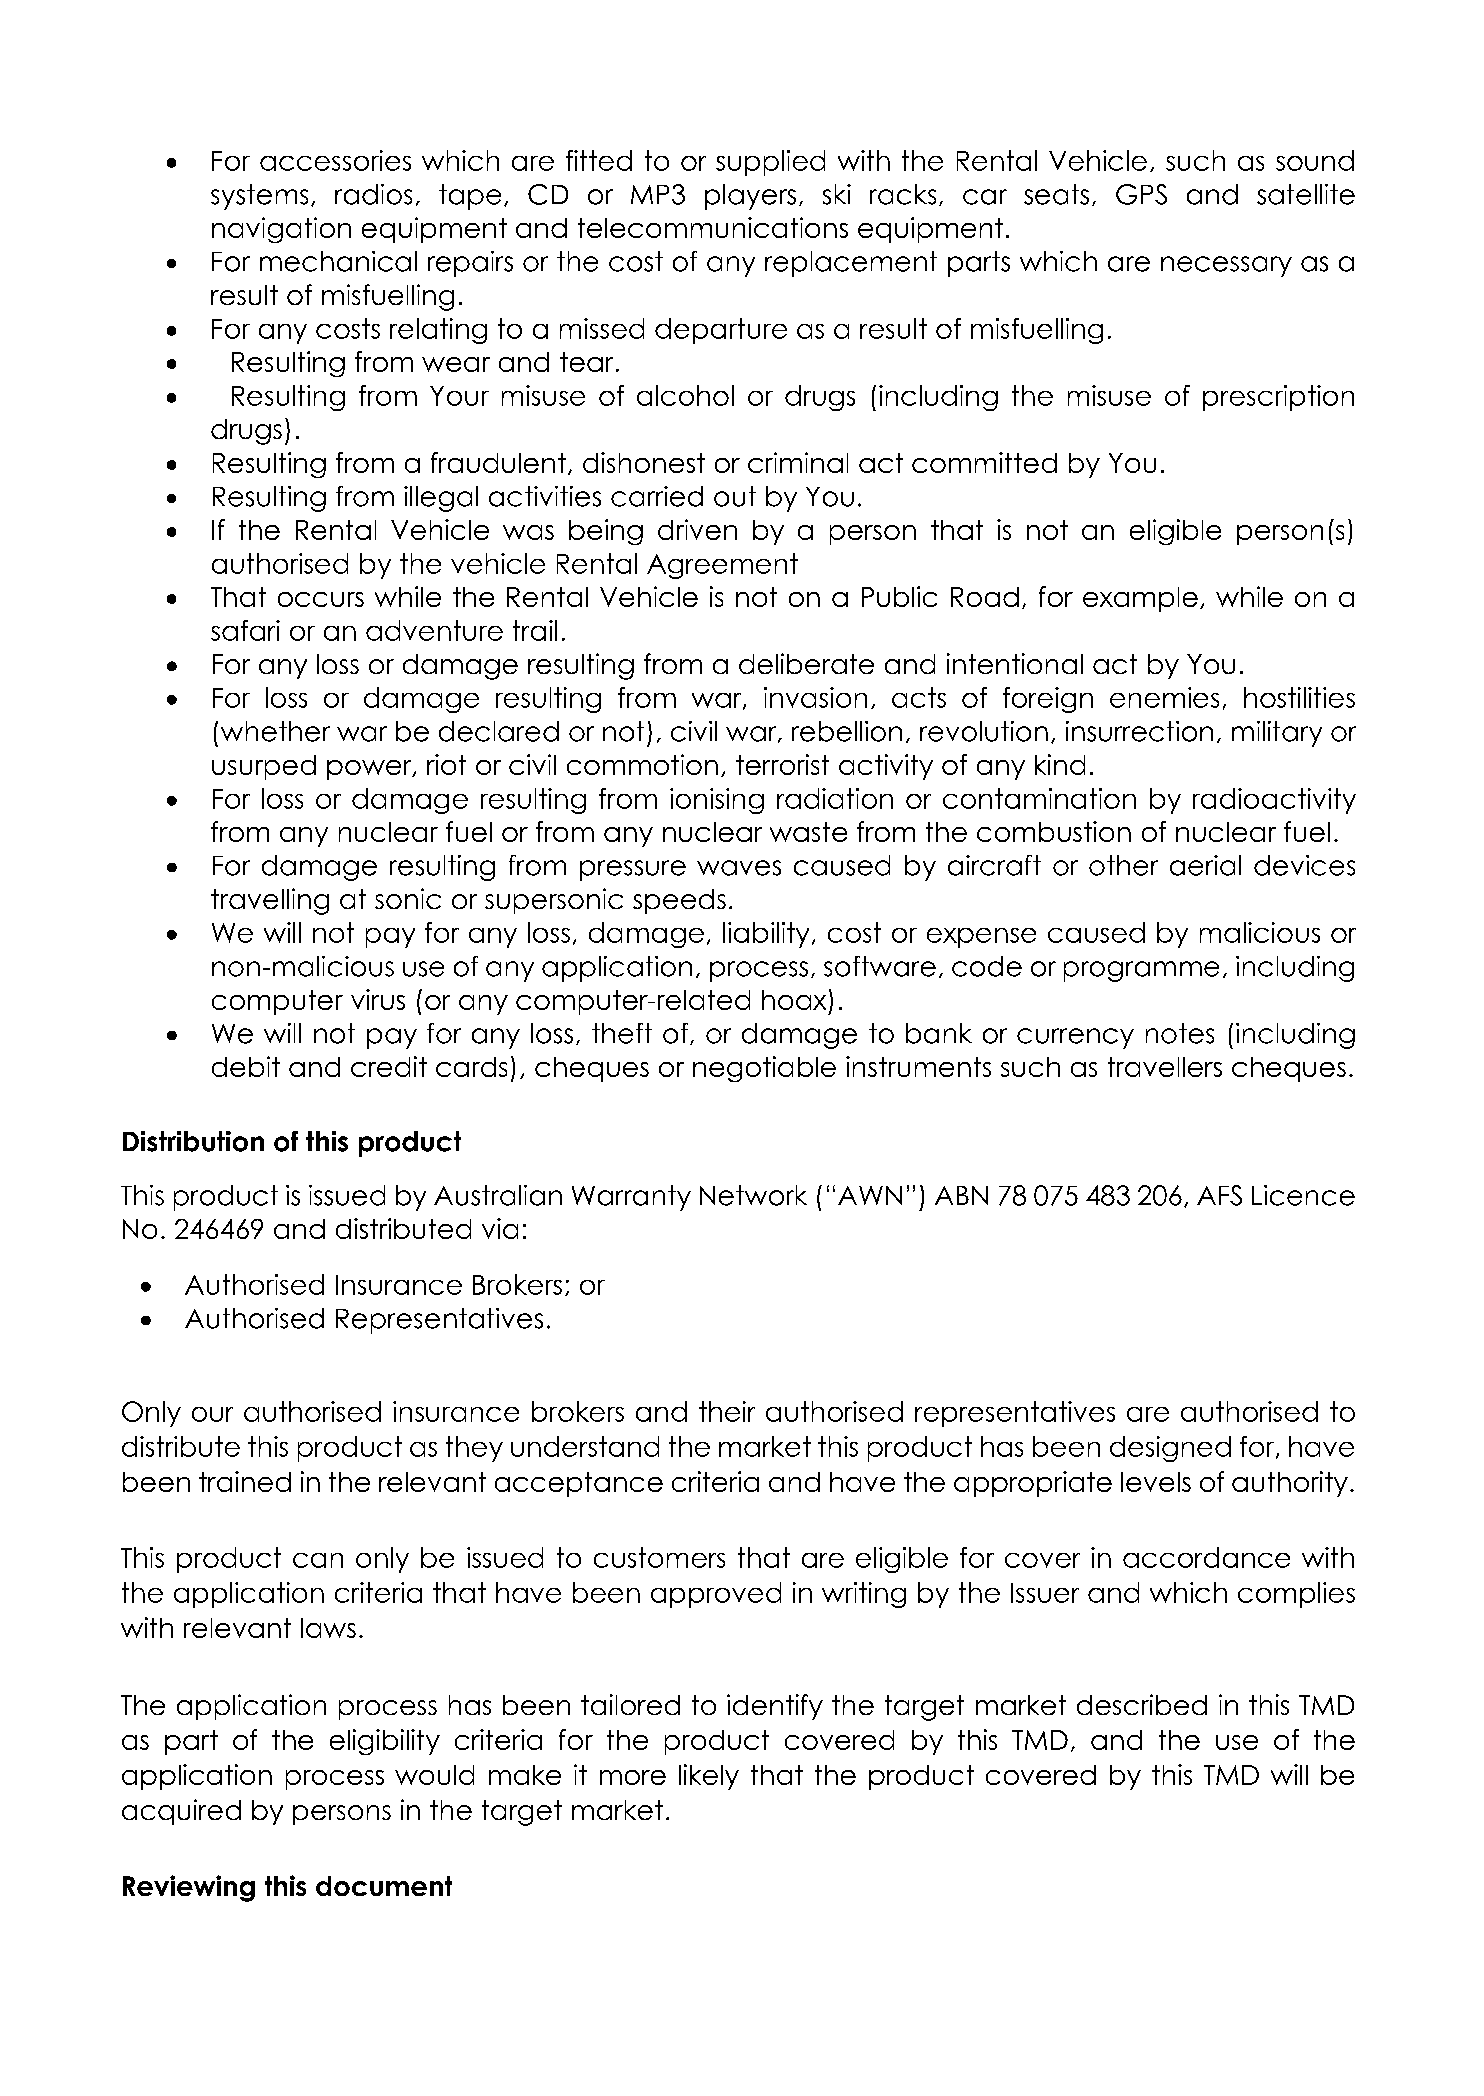 The width and height of the screenshot is (1484, 2096). Describe the element at coordinates (753, 1195) in the screenshot. I see `Network` at that location.
